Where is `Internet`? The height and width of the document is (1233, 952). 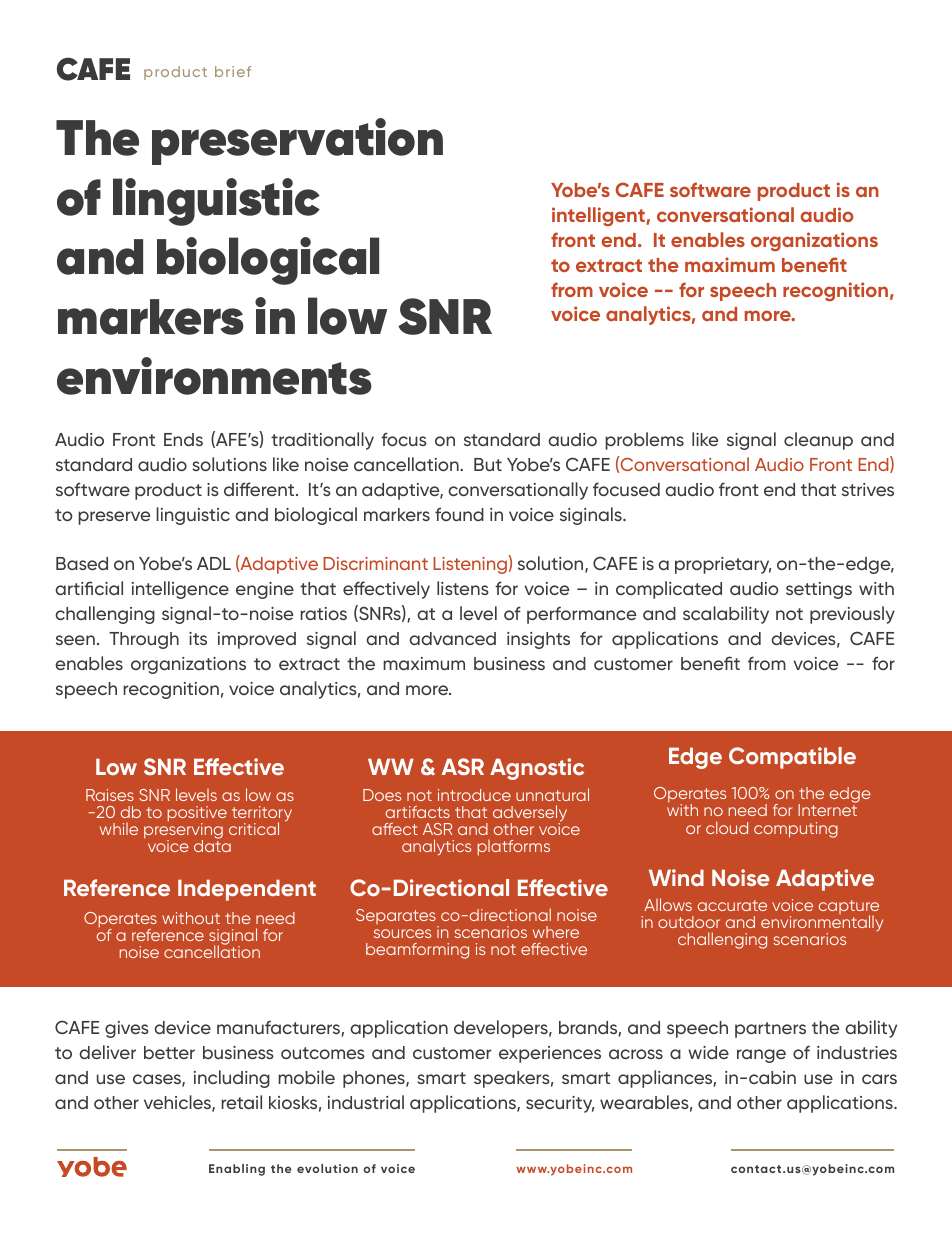
Internet is located at coordinates (827, 809).
